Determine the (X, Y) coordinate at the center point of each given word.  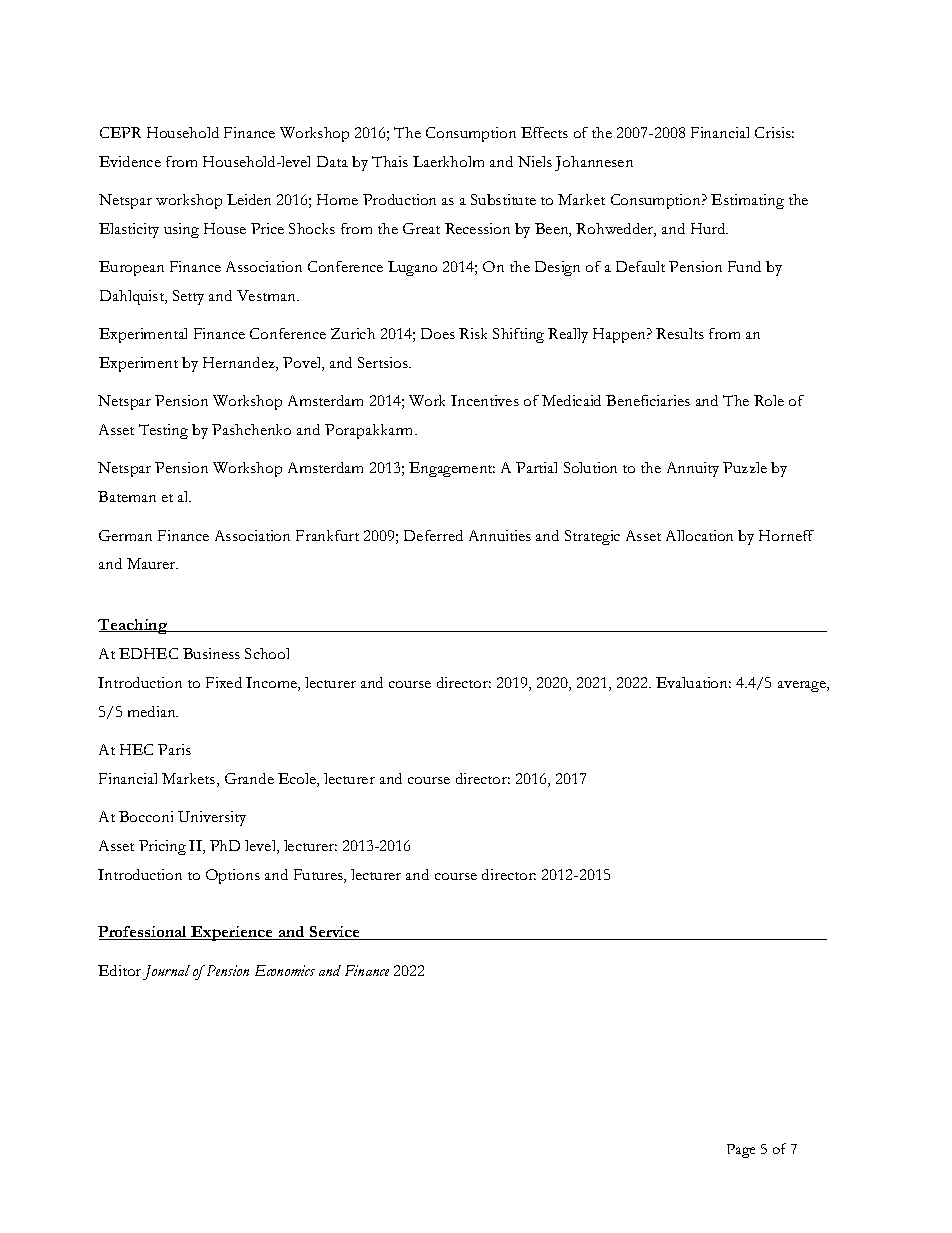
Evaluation (693, 682)
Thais (390, 161)
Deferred (433, 535)
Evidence (130, 161)
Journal (166, 972)
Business (211, 653)
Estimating (747, 201)
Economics (285, 970)
